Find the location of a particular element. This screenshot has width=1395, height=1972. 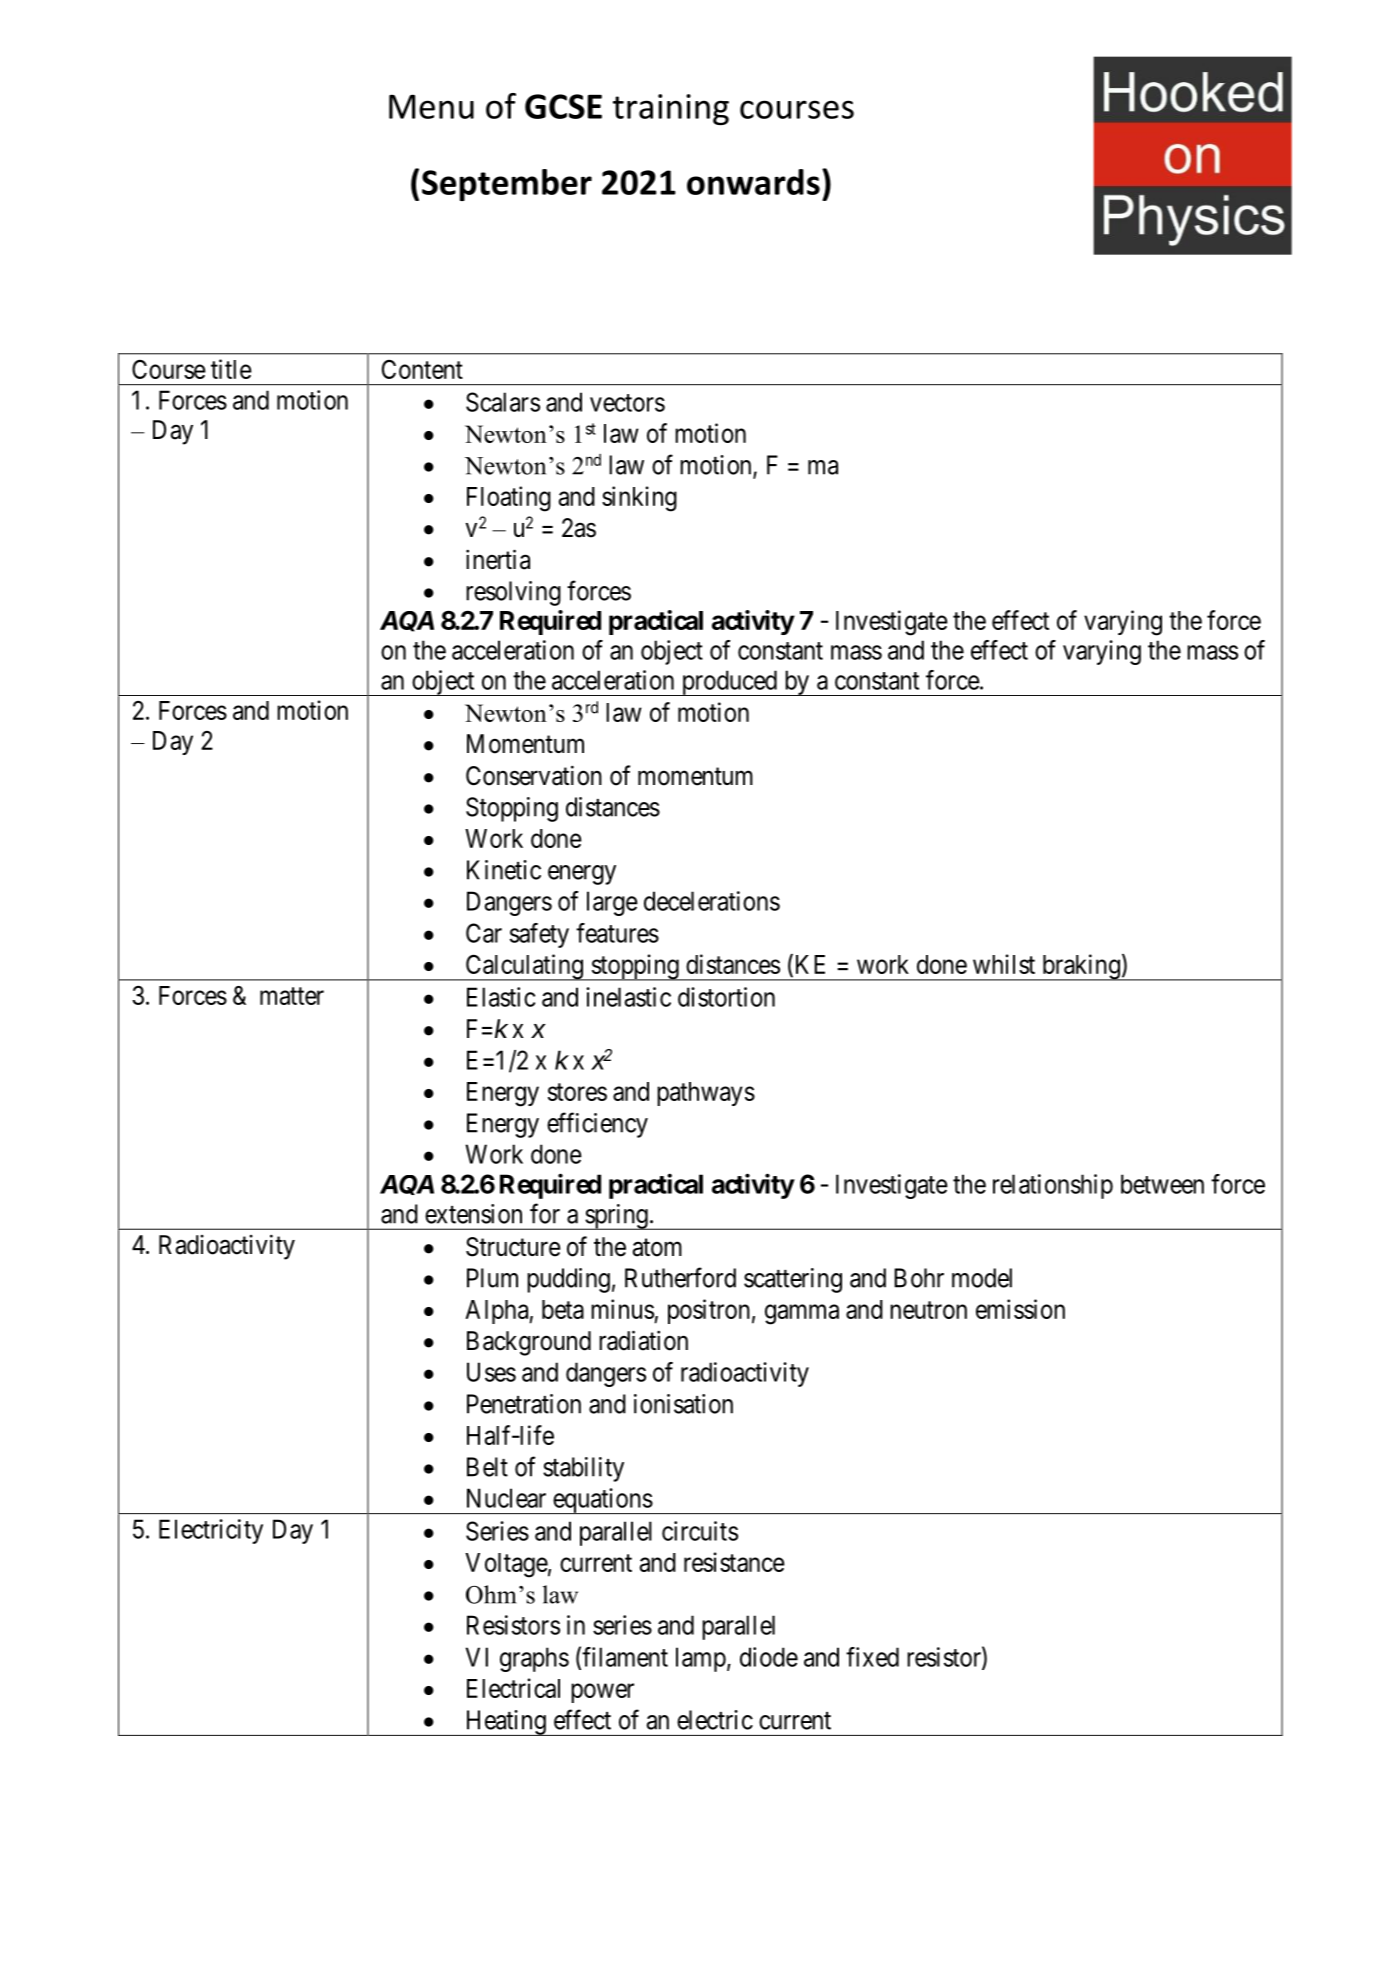

Heating is located at coordinates (505, 1723).
